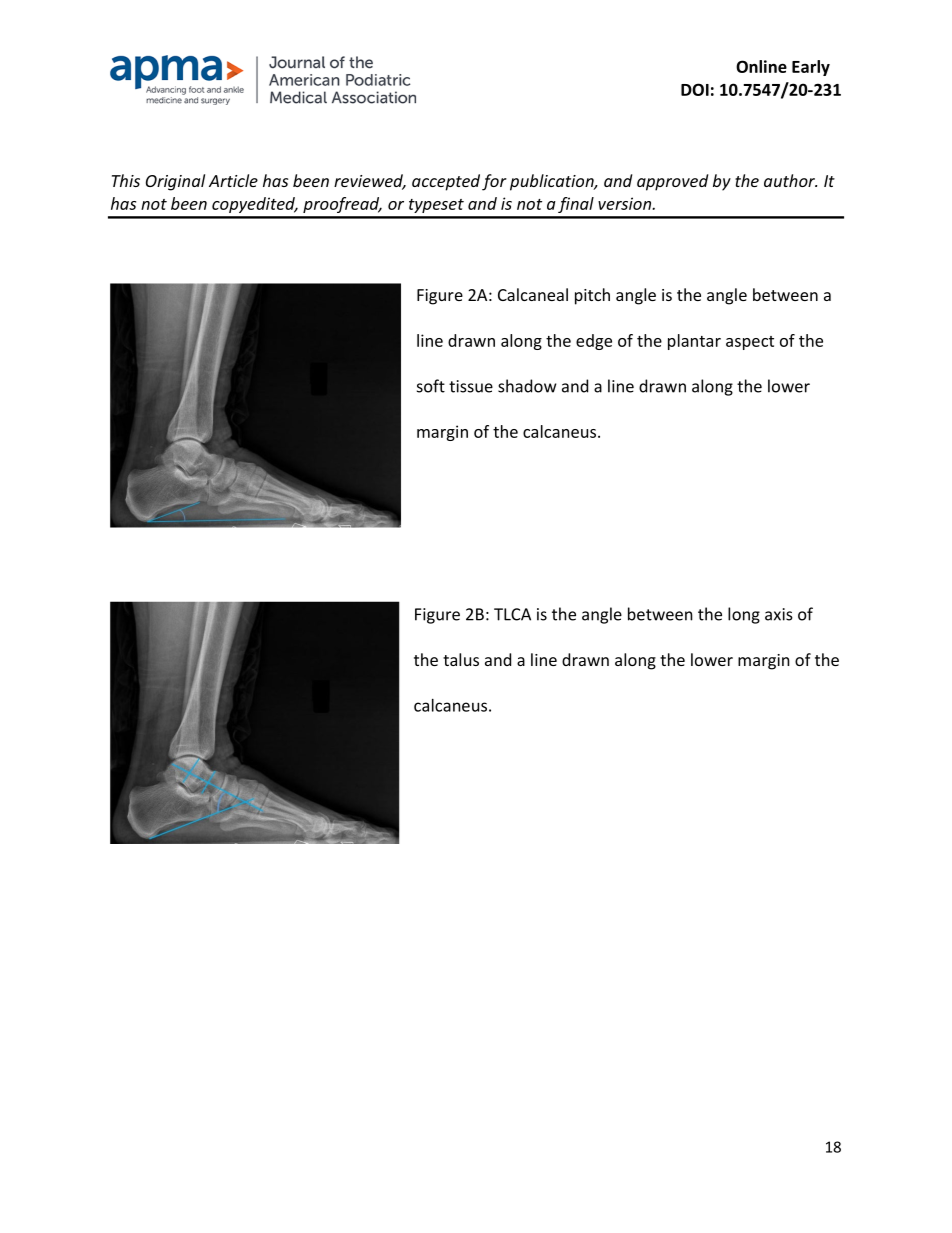 The image size is (952, 1233). Describe the element at coordinates (461, 659) in the screenshot. I see `talus` at that location.
